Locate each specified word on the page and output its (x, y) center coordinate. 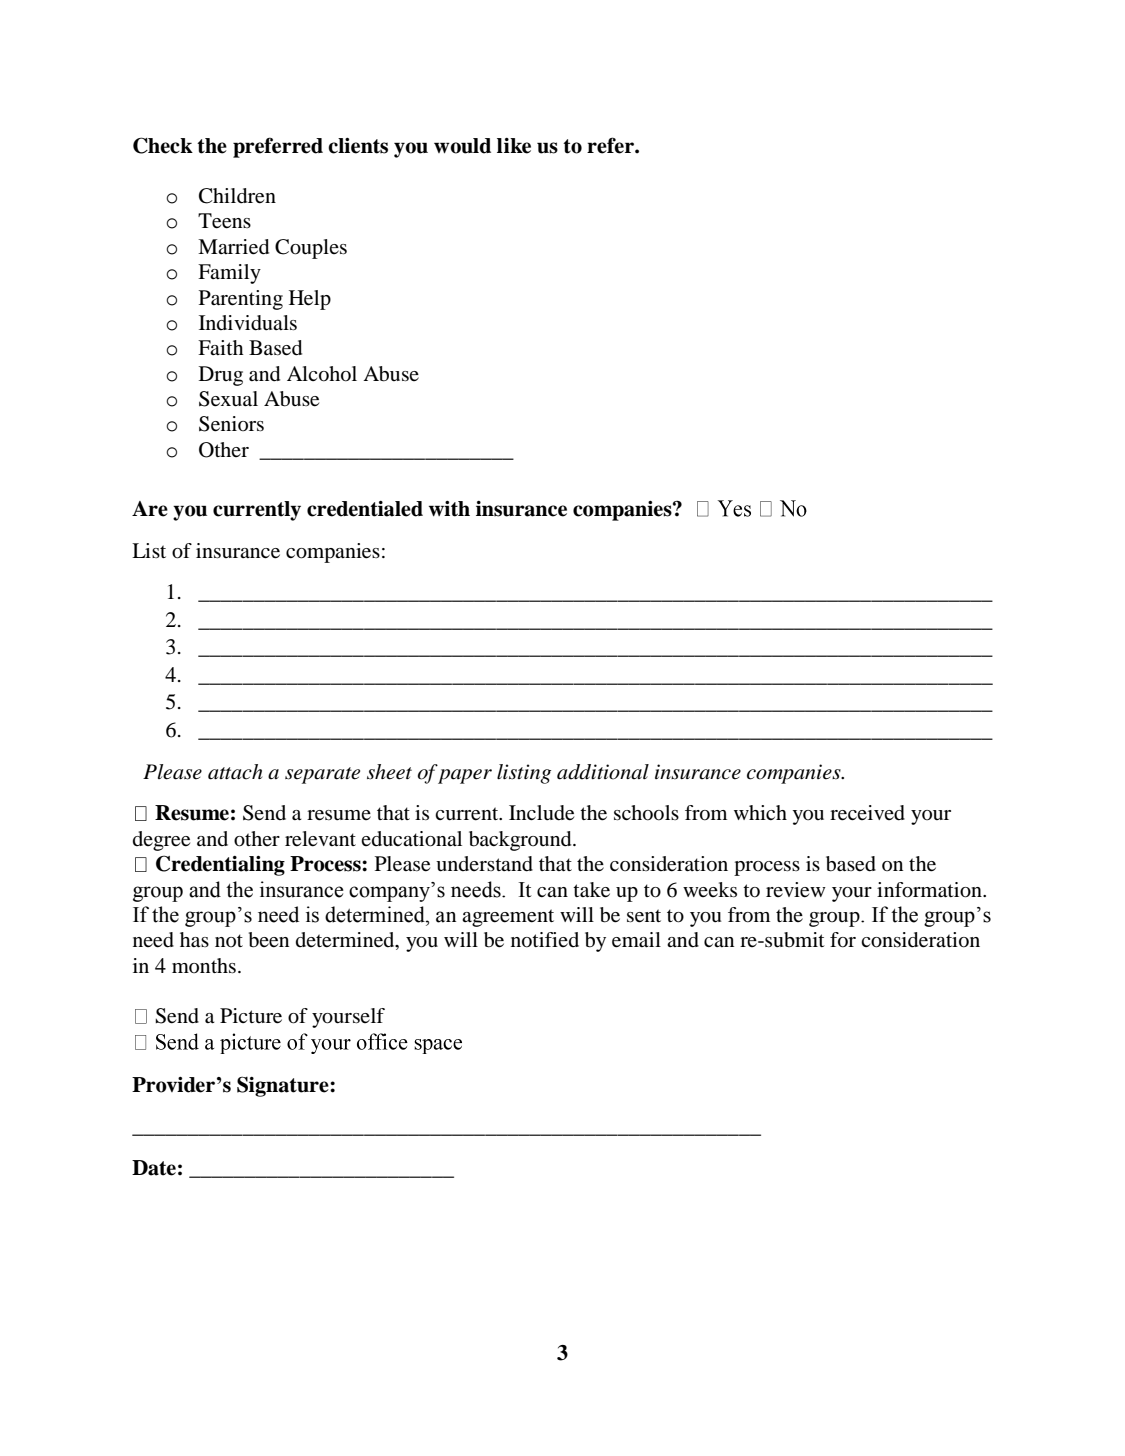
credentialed (365, 509)
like (514, 146)
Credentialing (220, 865)
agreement (508, 918)
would (462, 146)
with (449, 509)
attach (235, 772)
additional (603, 772)
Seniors (231, 424)
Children (237, 196)
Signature (284, 1086)
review (796, 890)
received (867, 813)
